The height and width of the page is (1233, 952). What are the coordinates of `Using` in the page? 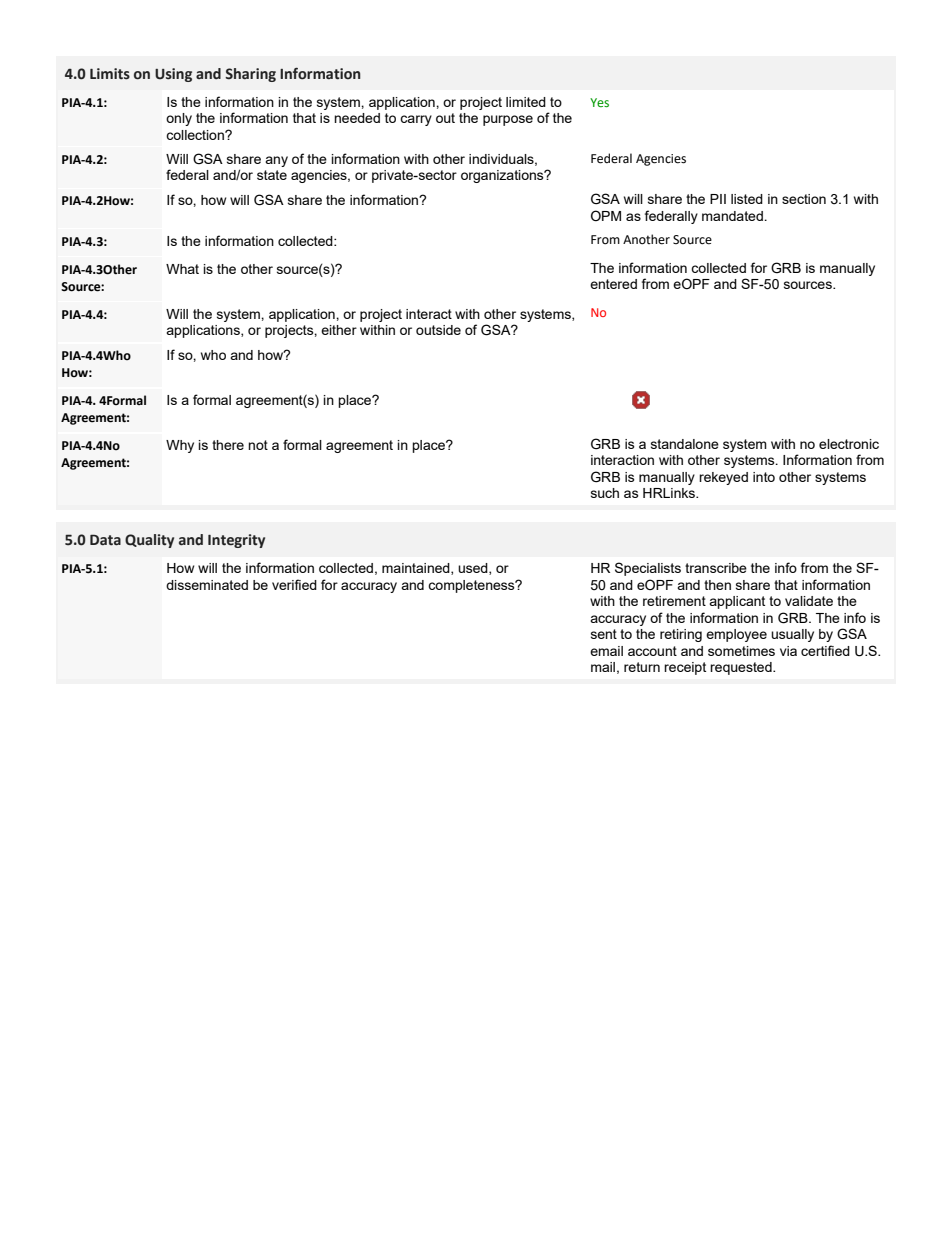 It's located at (173, 75).
